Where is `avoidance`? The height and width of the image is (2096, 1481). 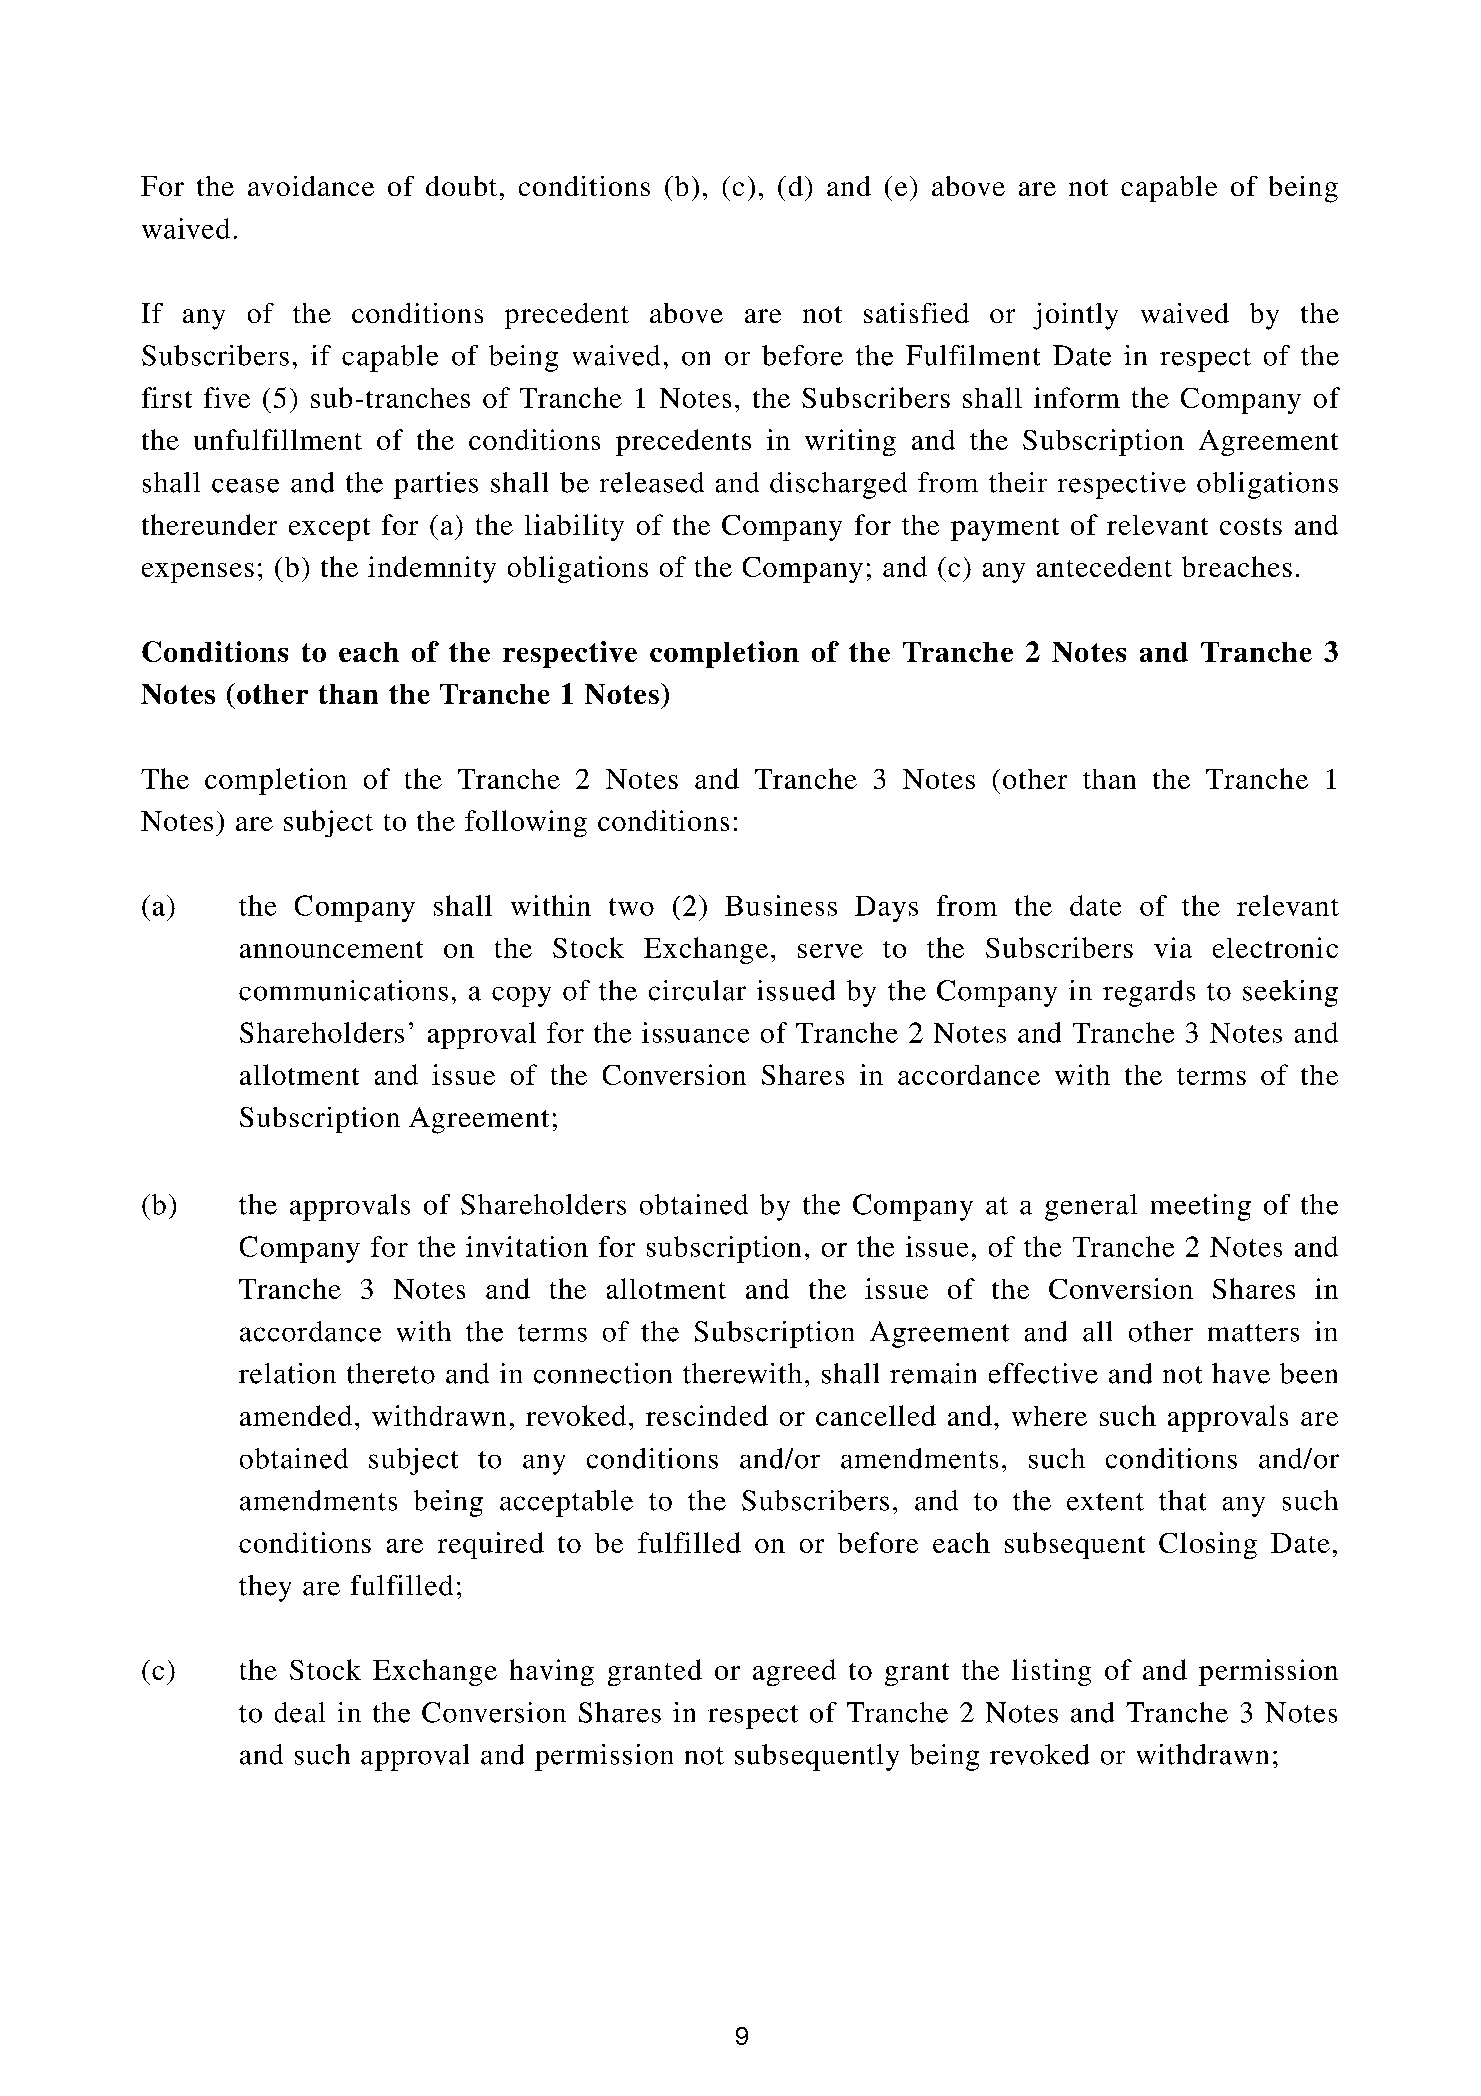 avoidance is located at coordinates (311, 186).
